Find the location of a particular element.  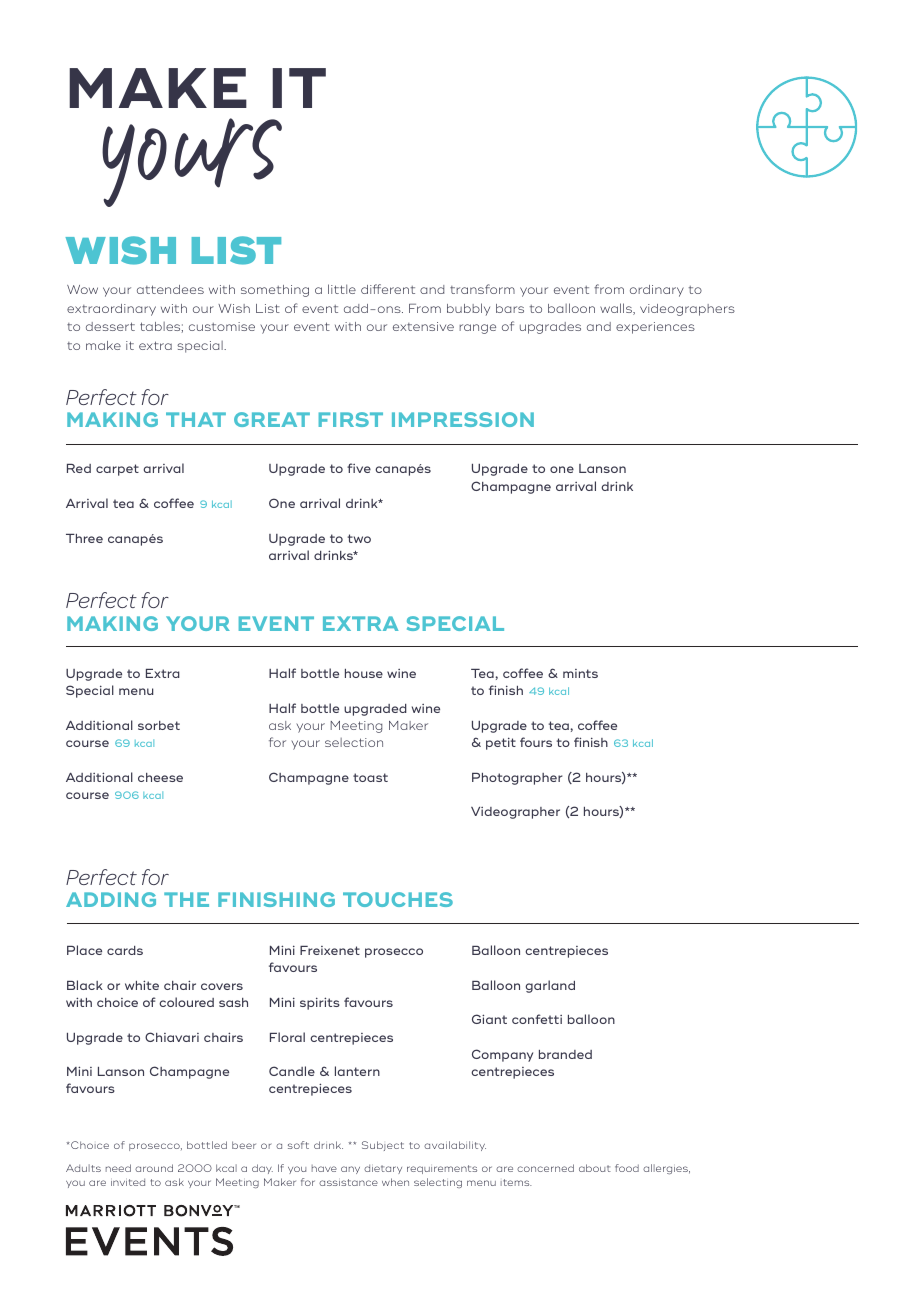

about is located at coordinates (595, 1168).
